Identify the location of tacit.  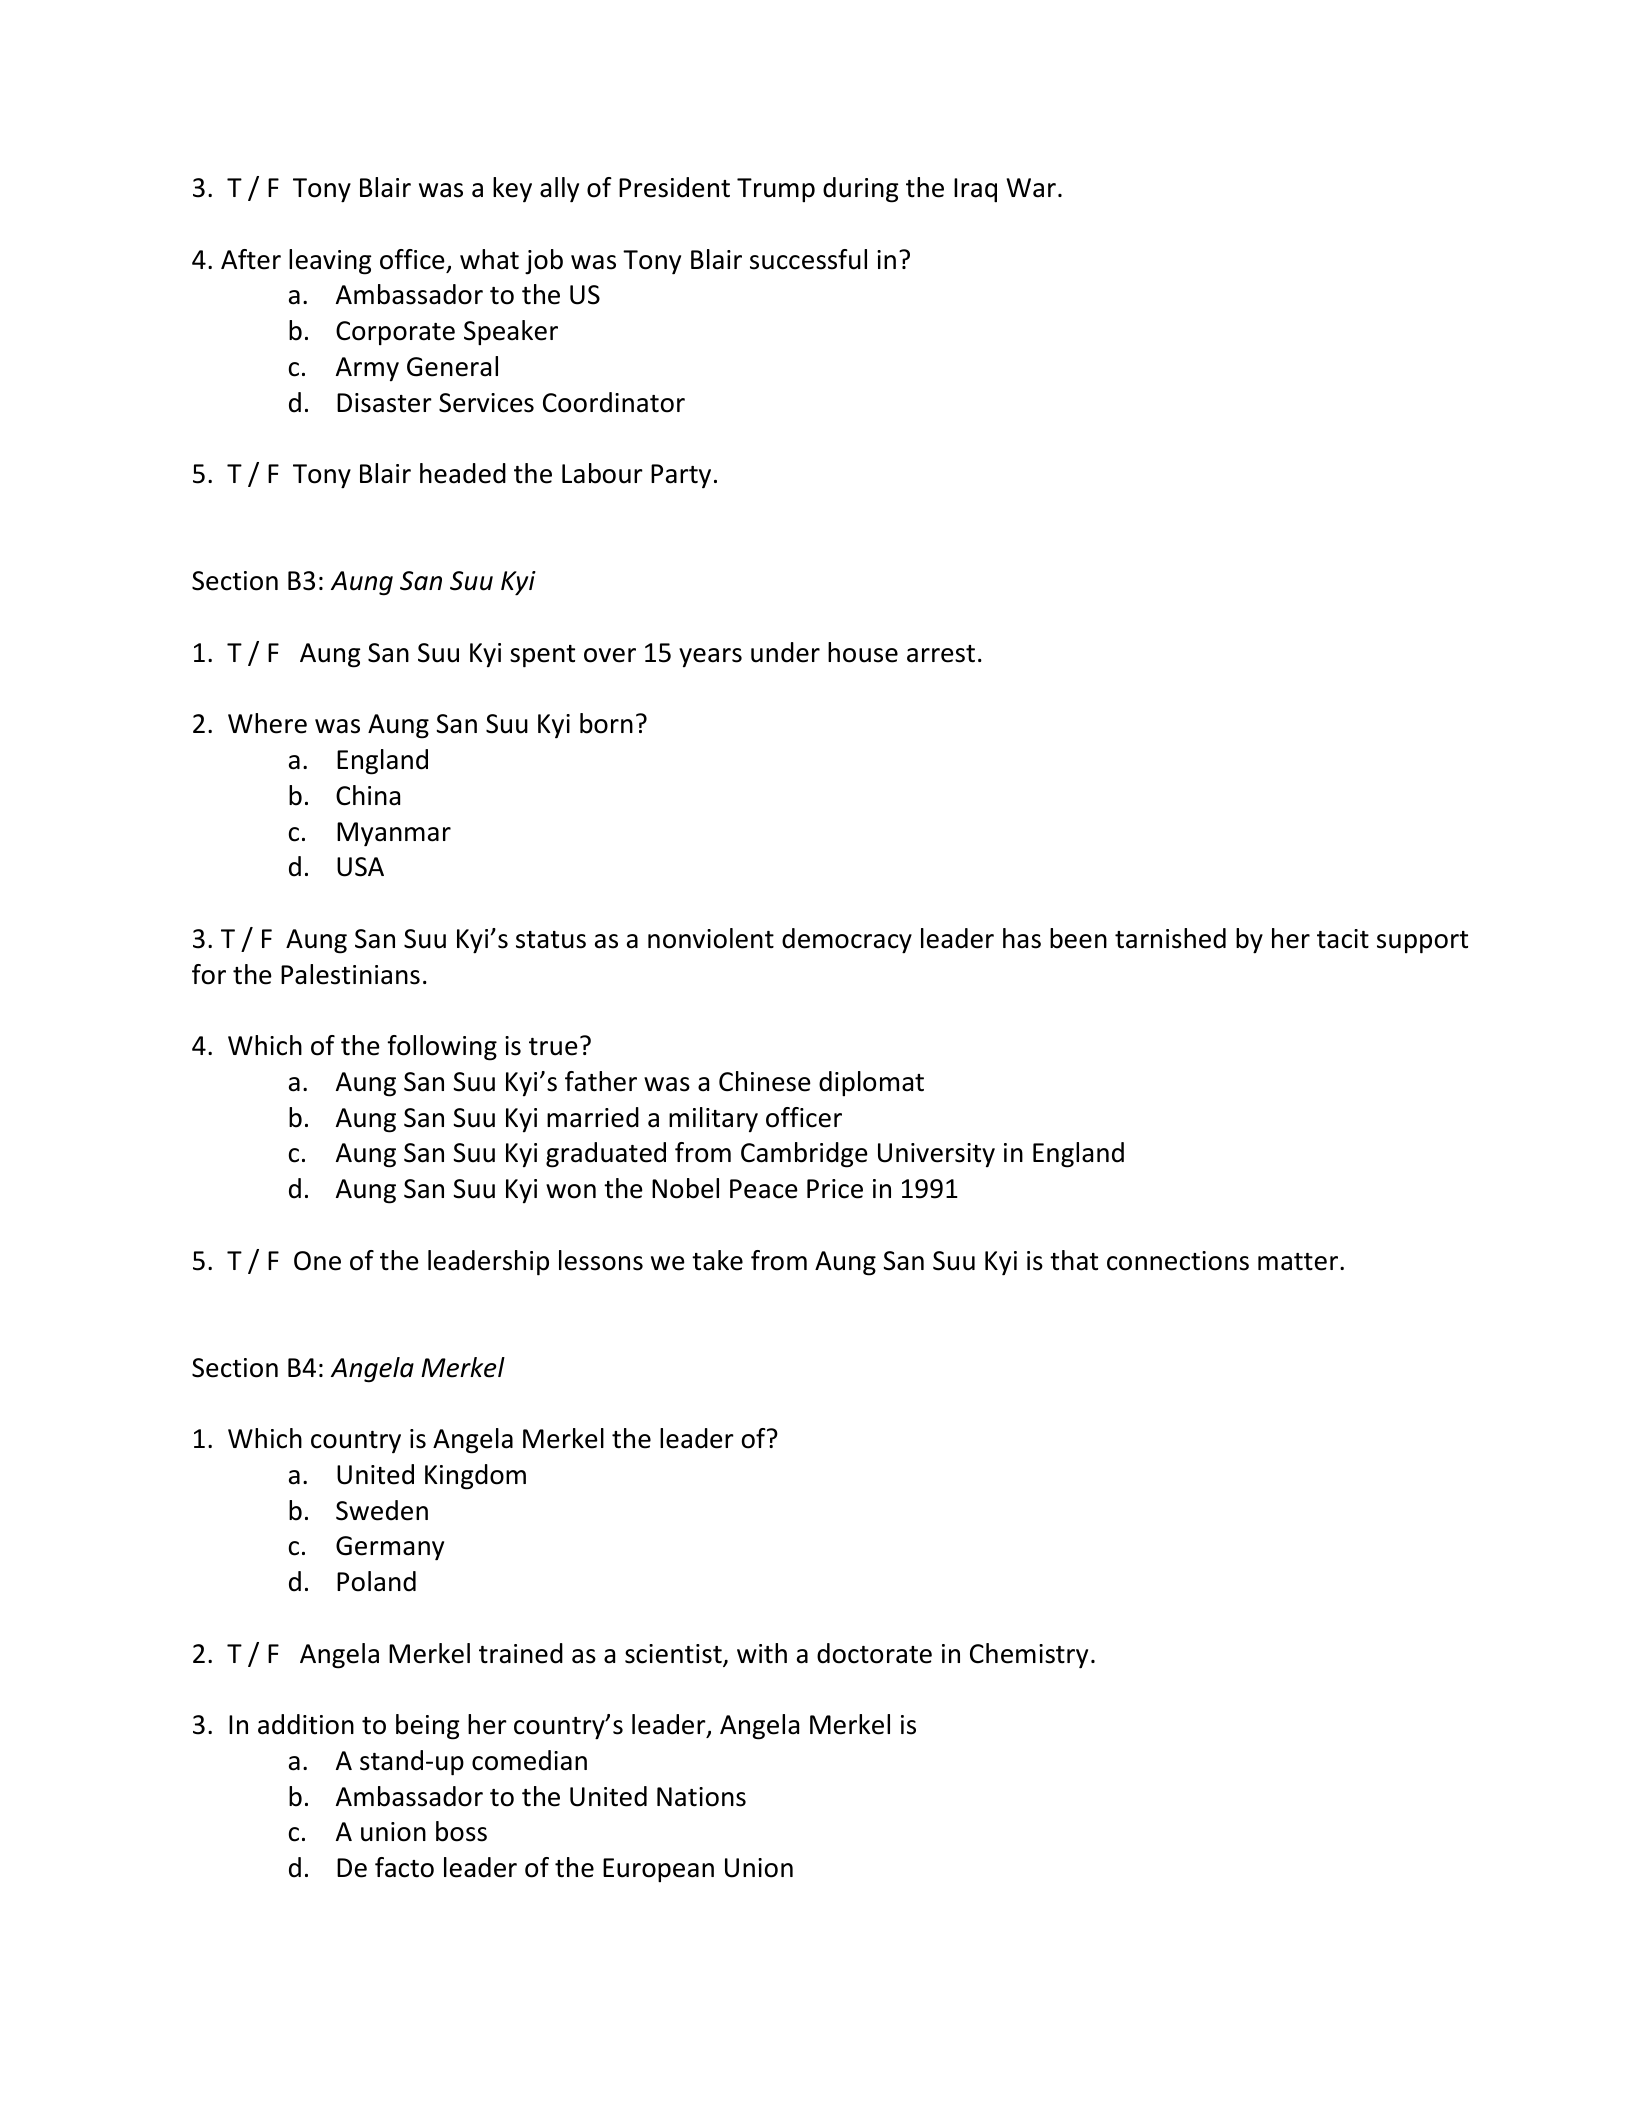
(1343, 939).
